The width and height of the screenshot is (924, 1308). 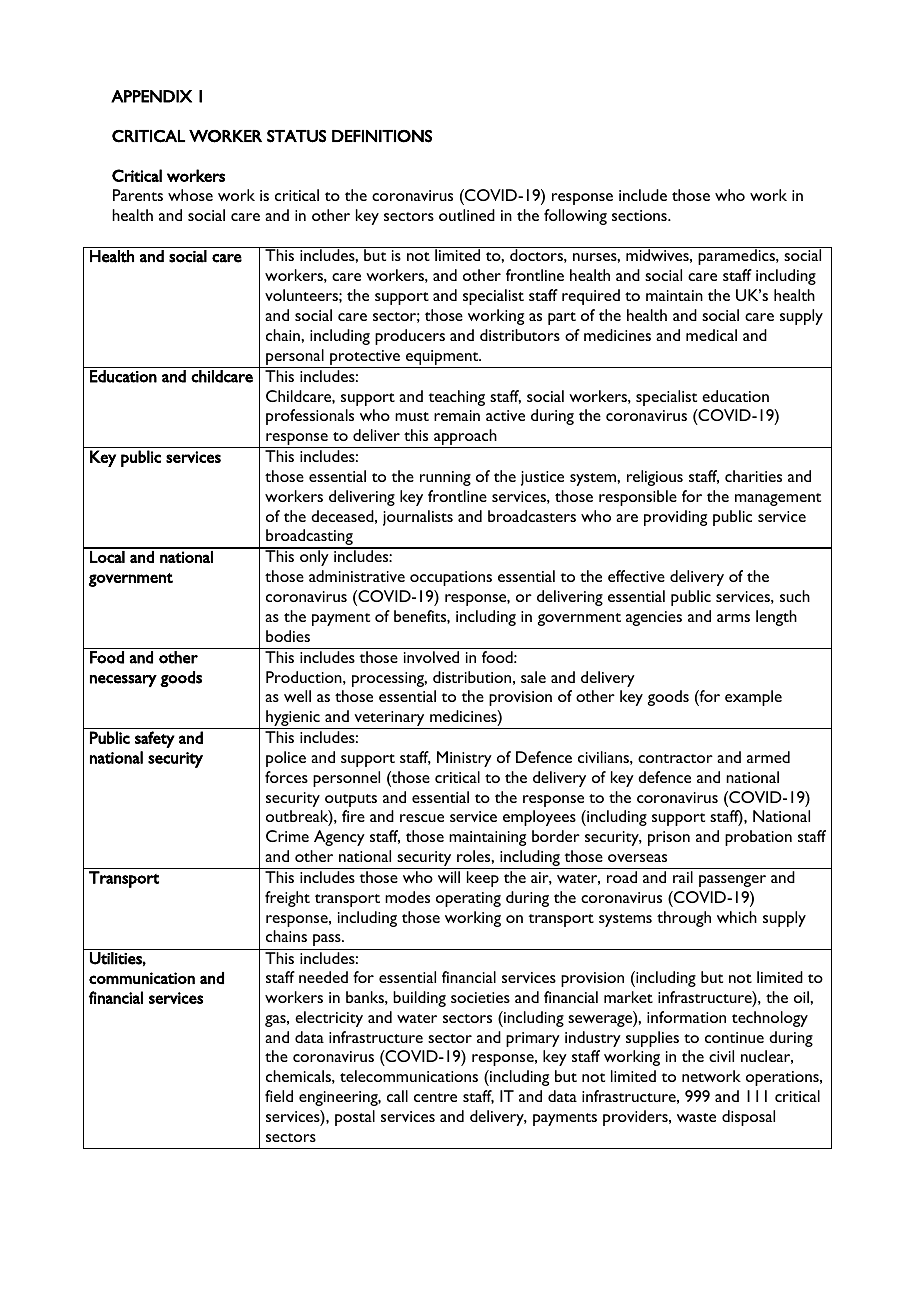 What do you see at coordinates (464, 759) in the screenshot?
I see `Ministry` at bounding box center [464, 759].
